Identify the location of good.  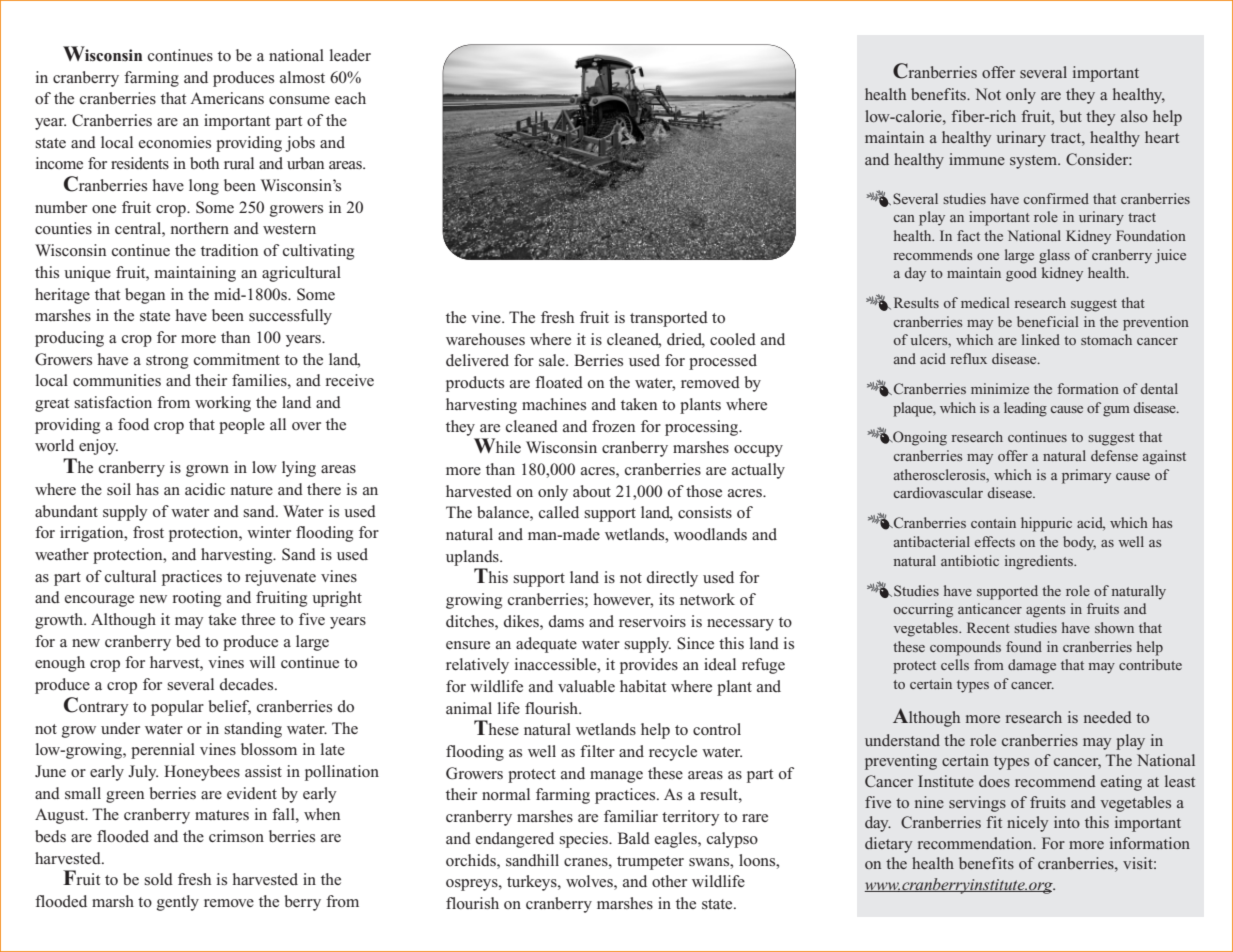
(1021, 274).
